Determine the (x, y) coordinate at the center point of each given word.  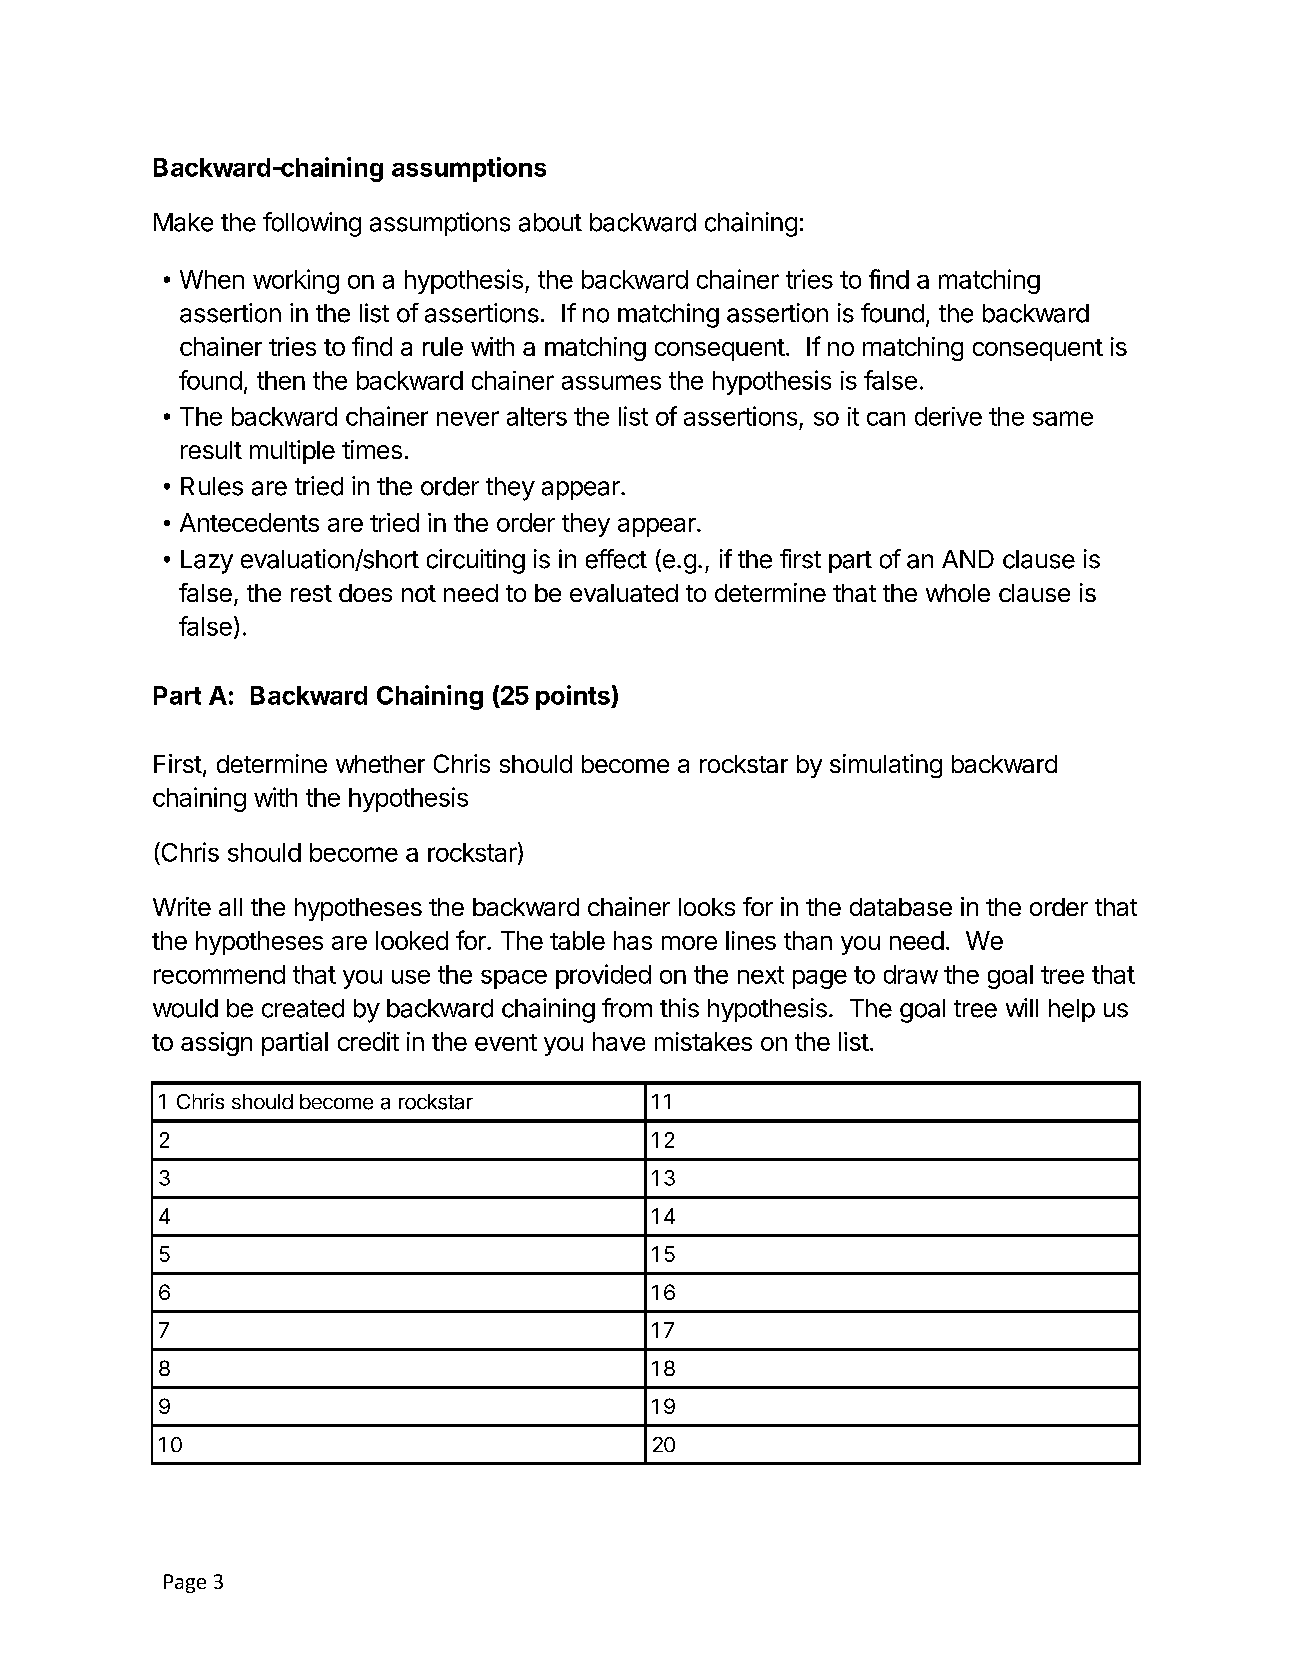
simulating (886, 766)
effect (616, 559)
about (550, 222)
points (574, 697)
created (303, 1008)
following (312, 224)
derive (948, 416)
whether (380, 764)
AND (968, 559)
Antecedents (249, 522)
